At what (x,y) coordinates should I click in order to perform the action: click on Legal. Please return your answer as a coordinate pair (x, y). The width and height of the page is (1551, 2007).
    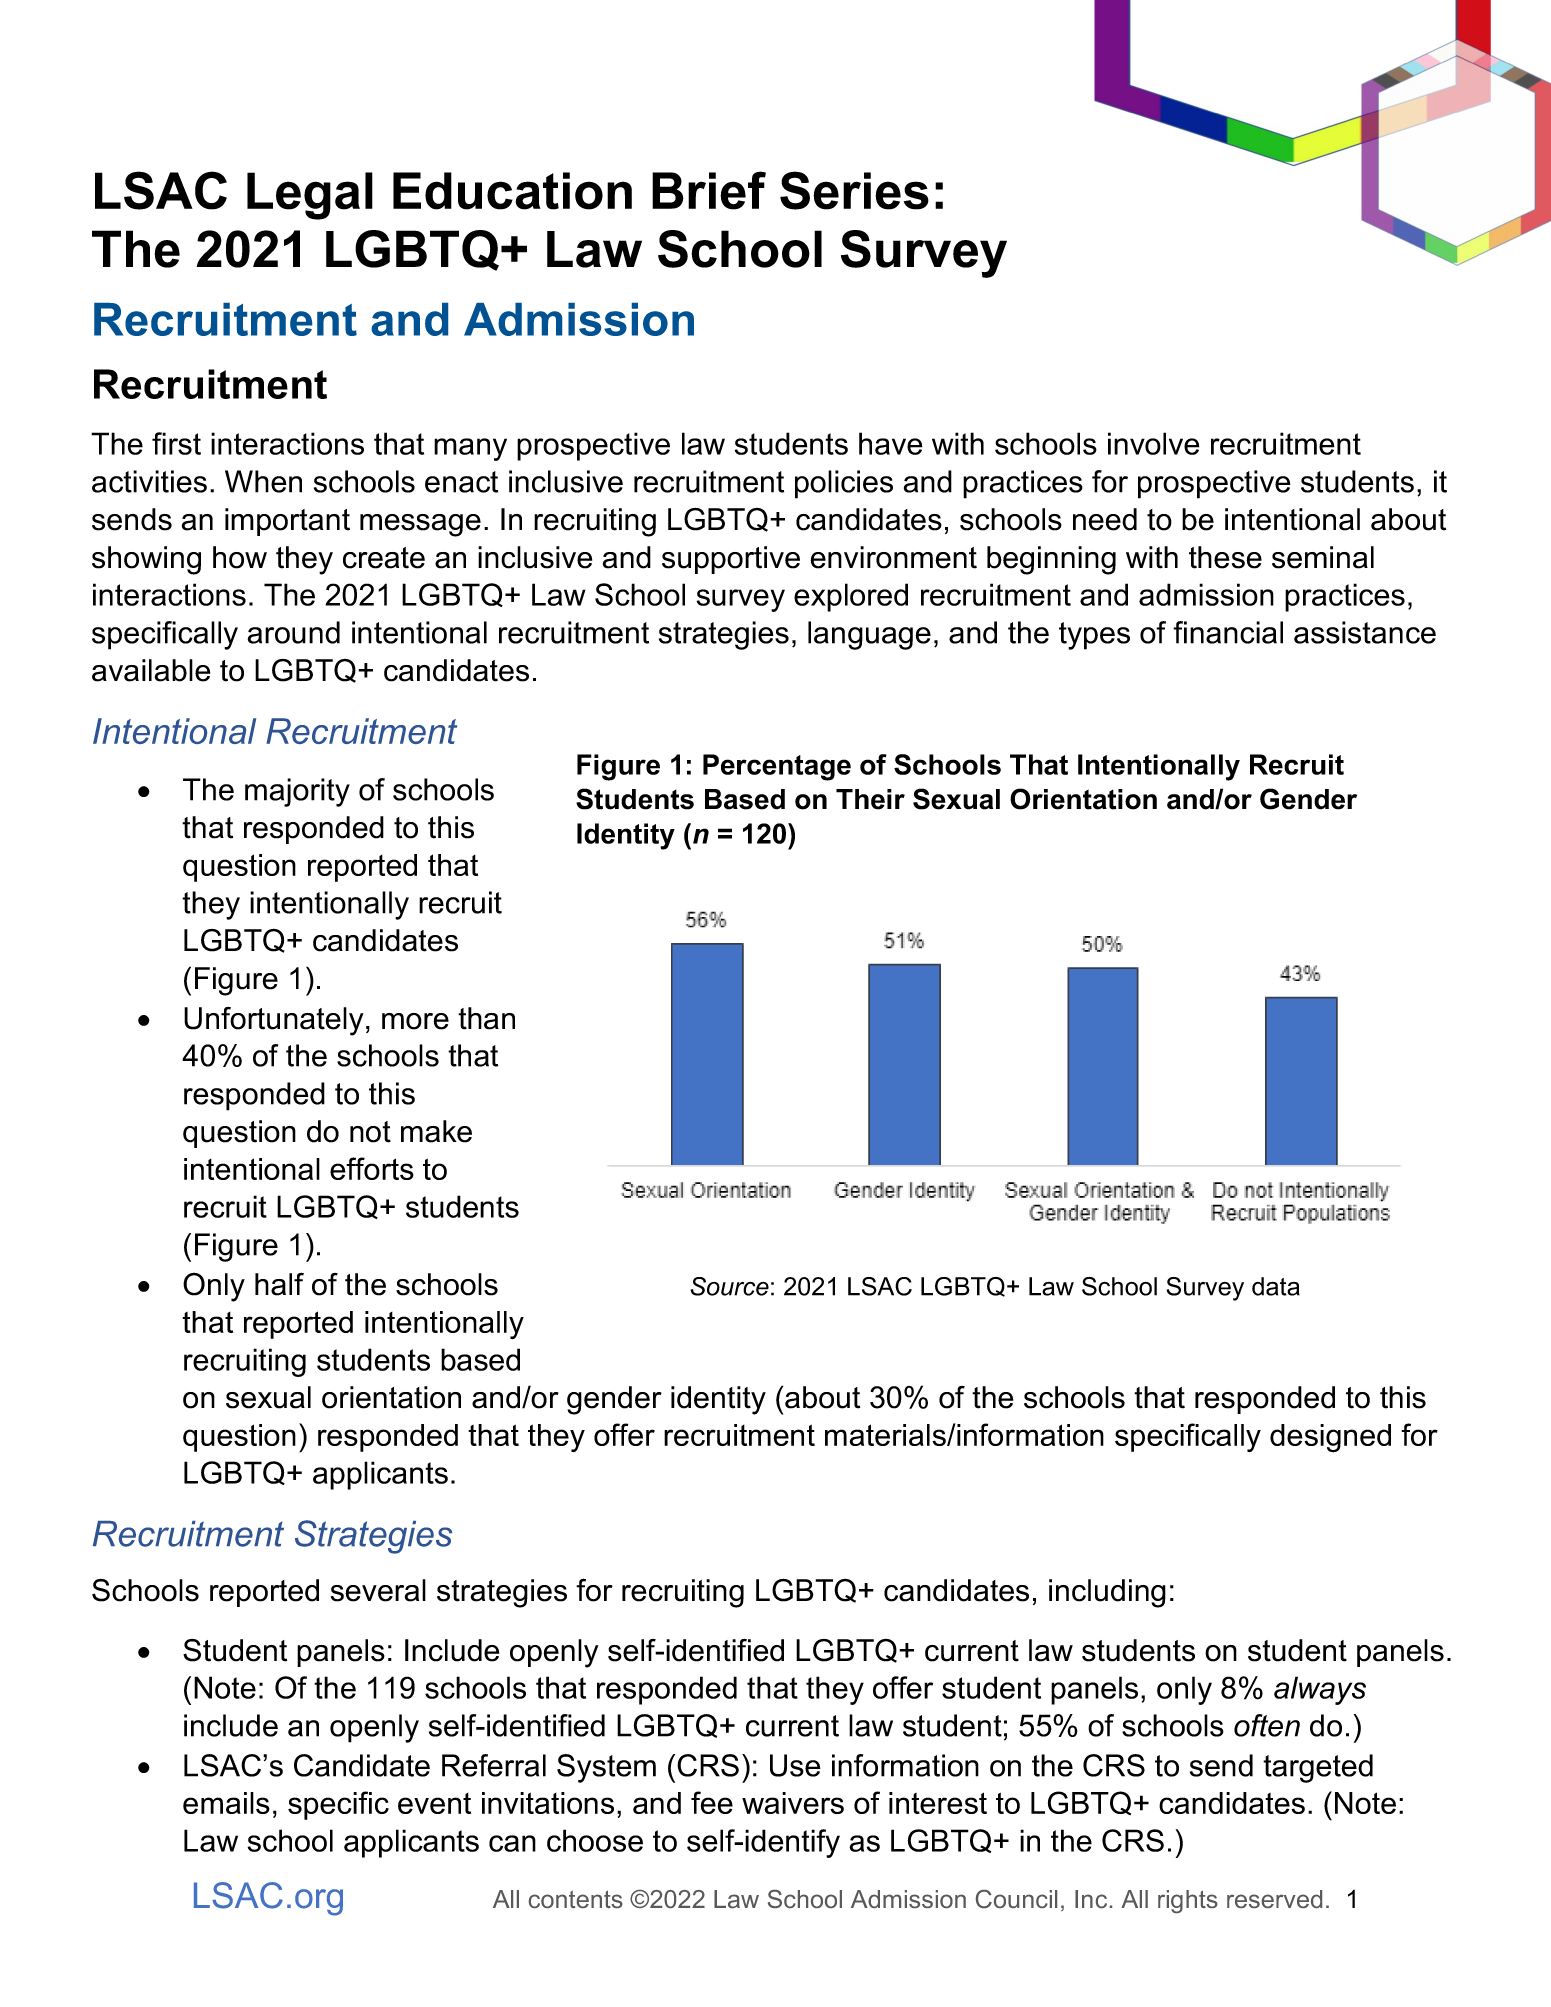
    Looking at the image, I should click on (310, 196).
